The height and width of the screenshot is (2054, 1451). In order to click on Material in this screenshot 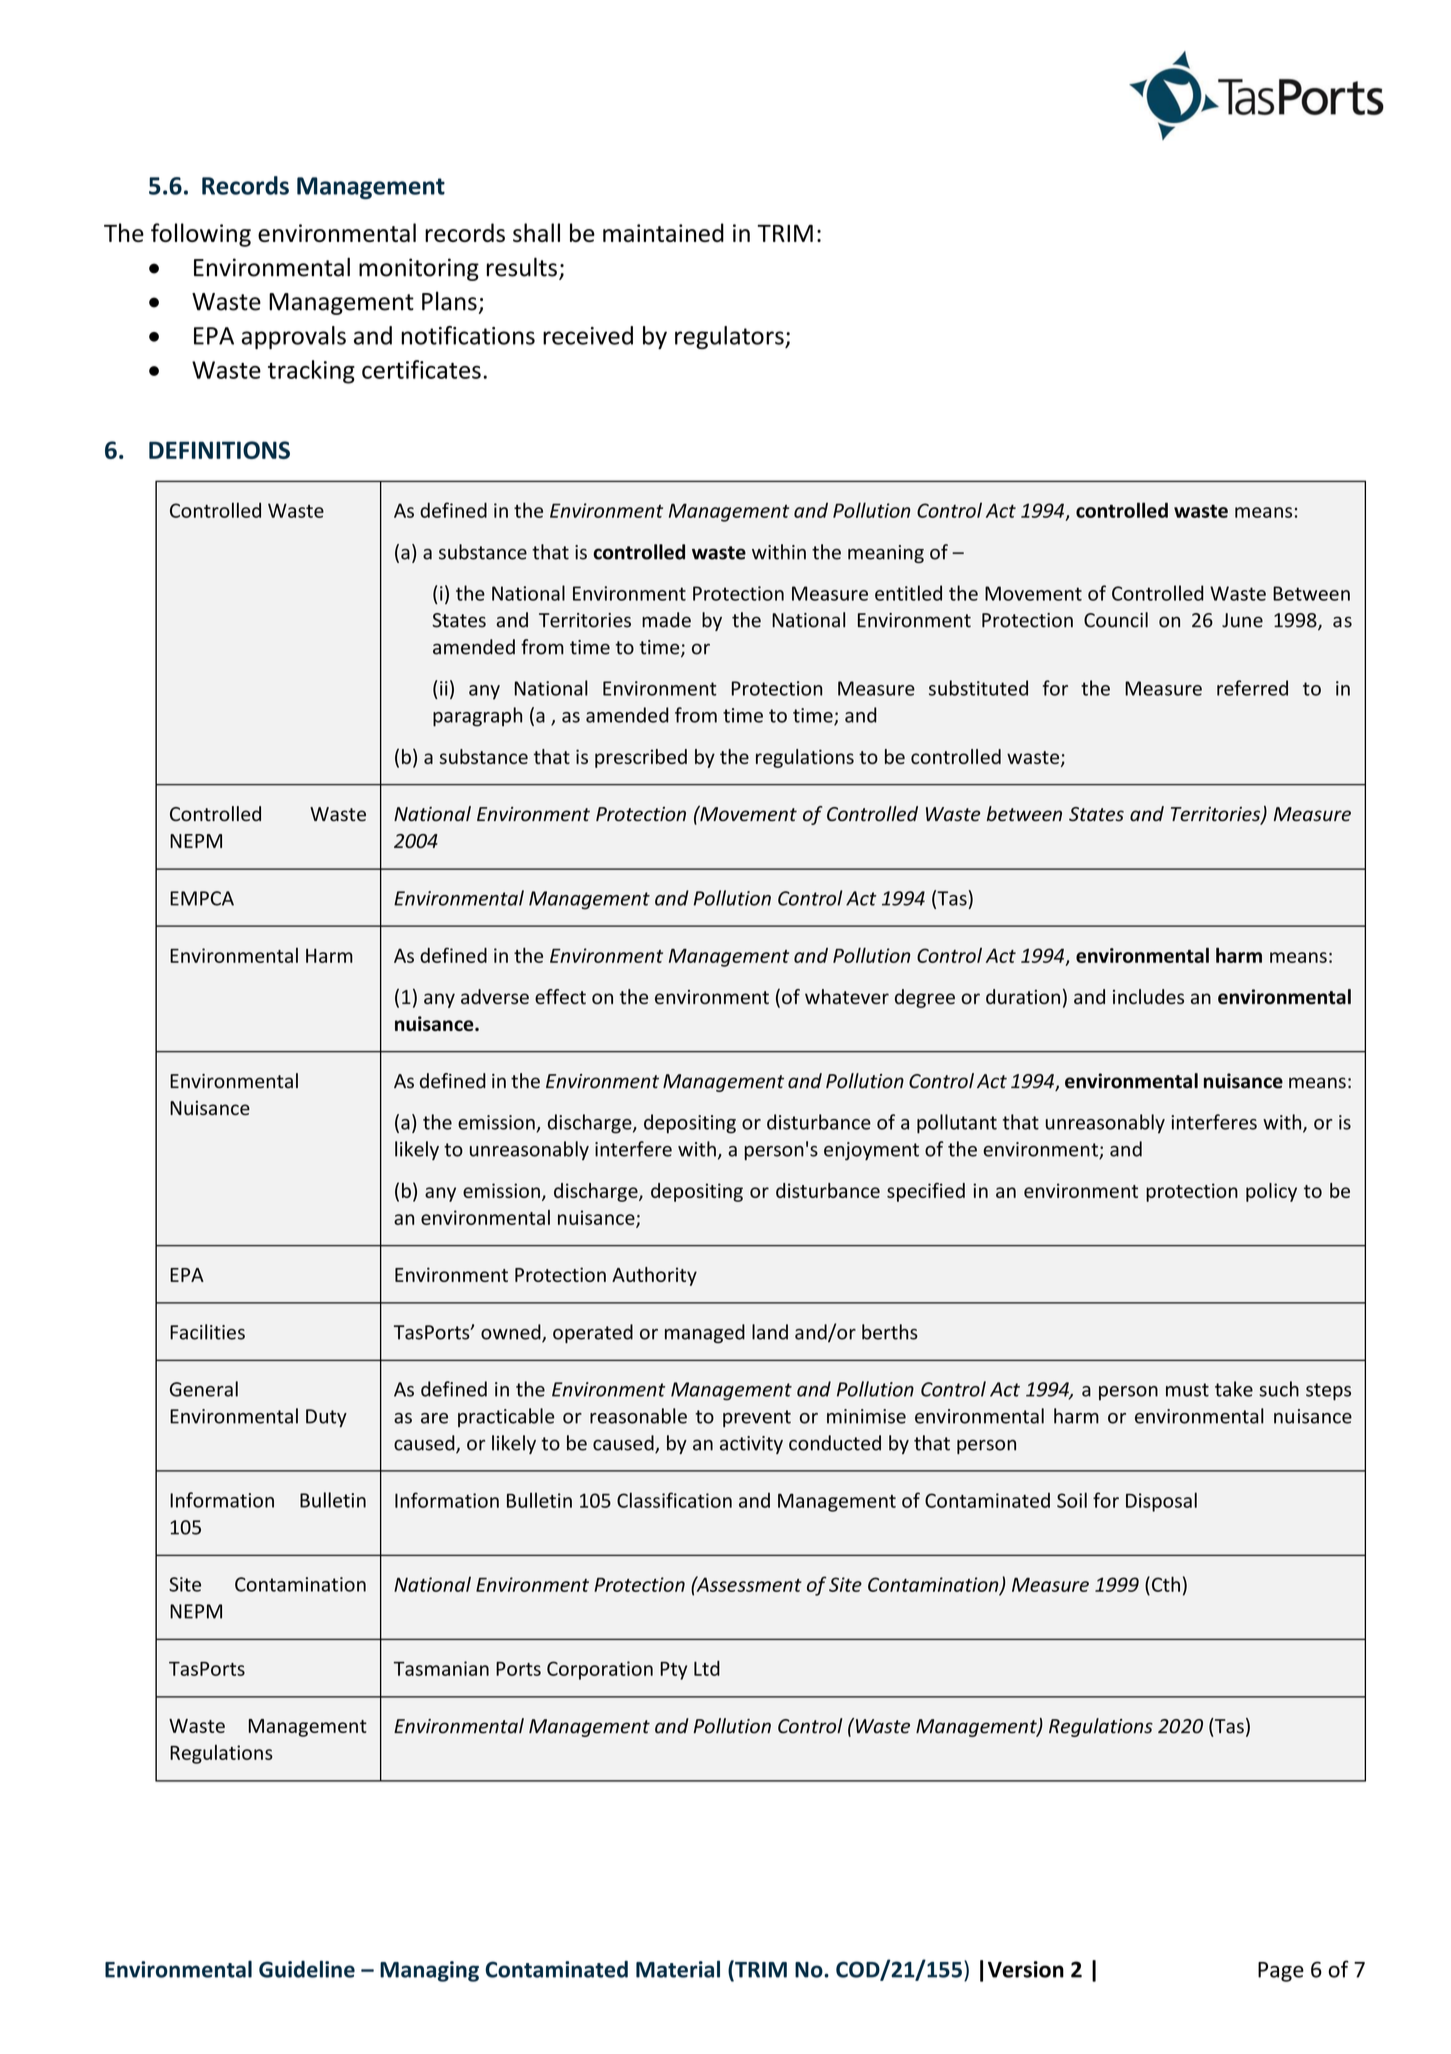, I will do `click(678, 1969)`.
